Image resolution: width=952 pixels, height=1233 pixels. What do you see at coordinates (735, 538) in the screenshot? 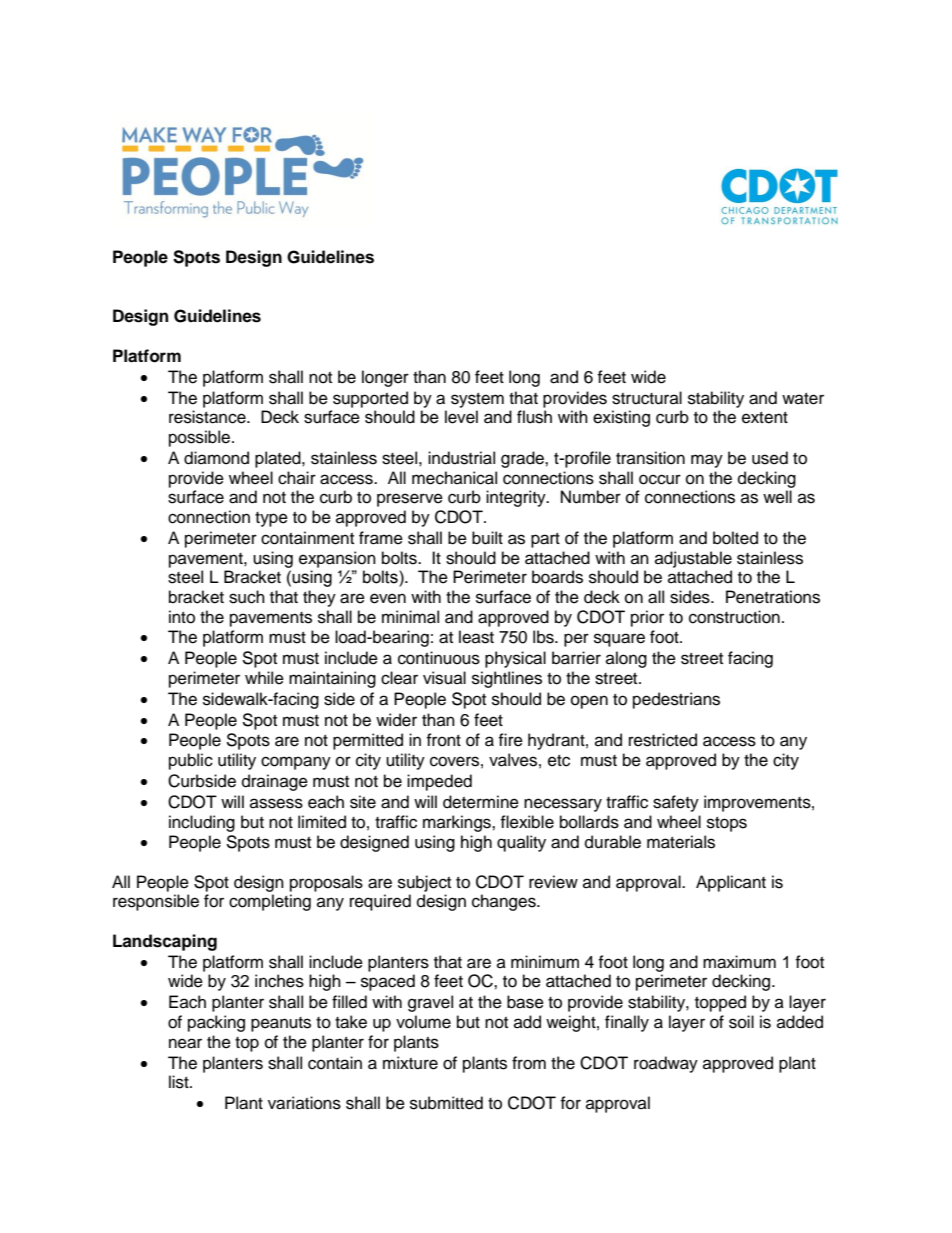
I see `bolted` at bounding box center [735, 538].
